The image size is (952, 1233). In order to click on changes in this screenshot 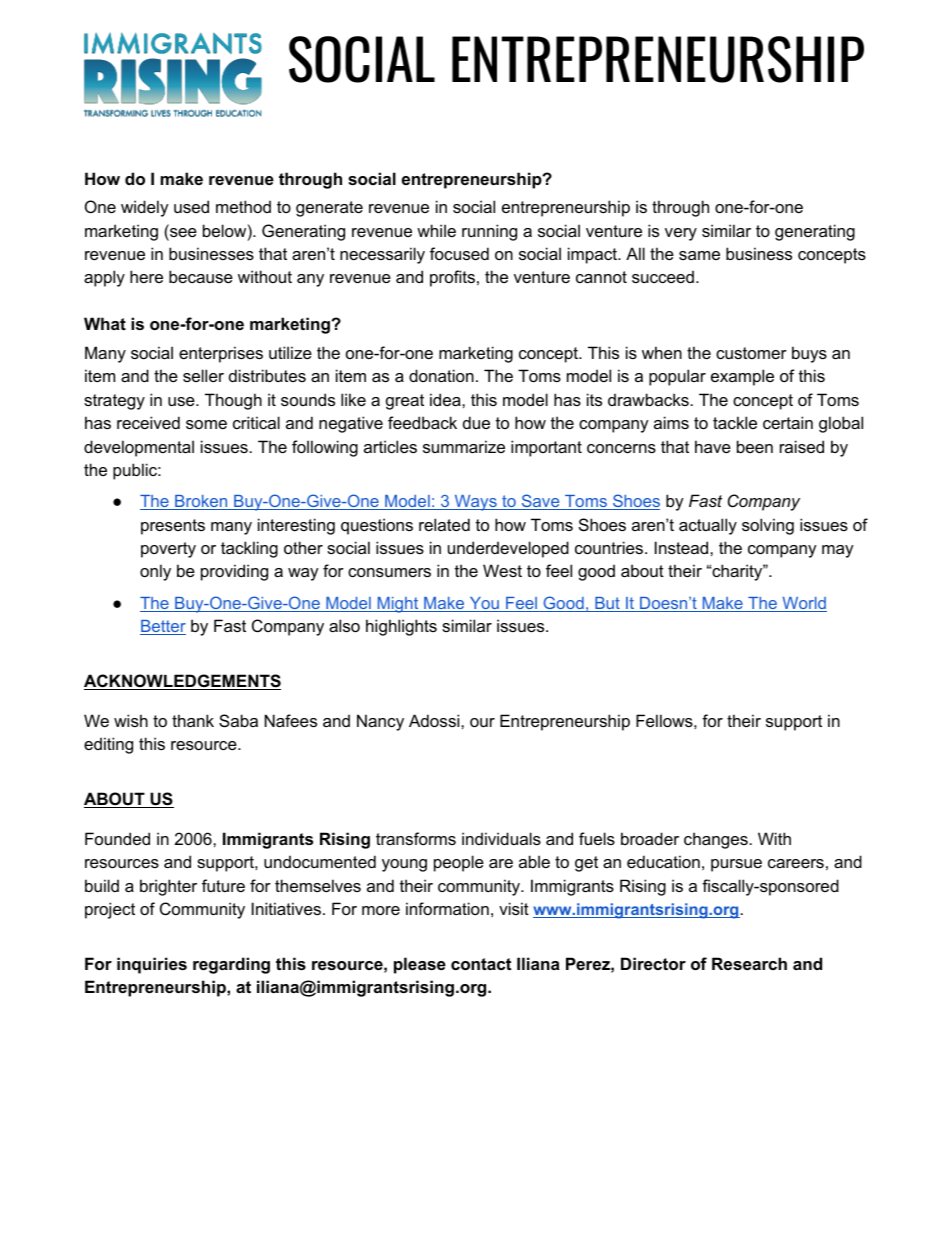, I will do `click(716, 840)`.
